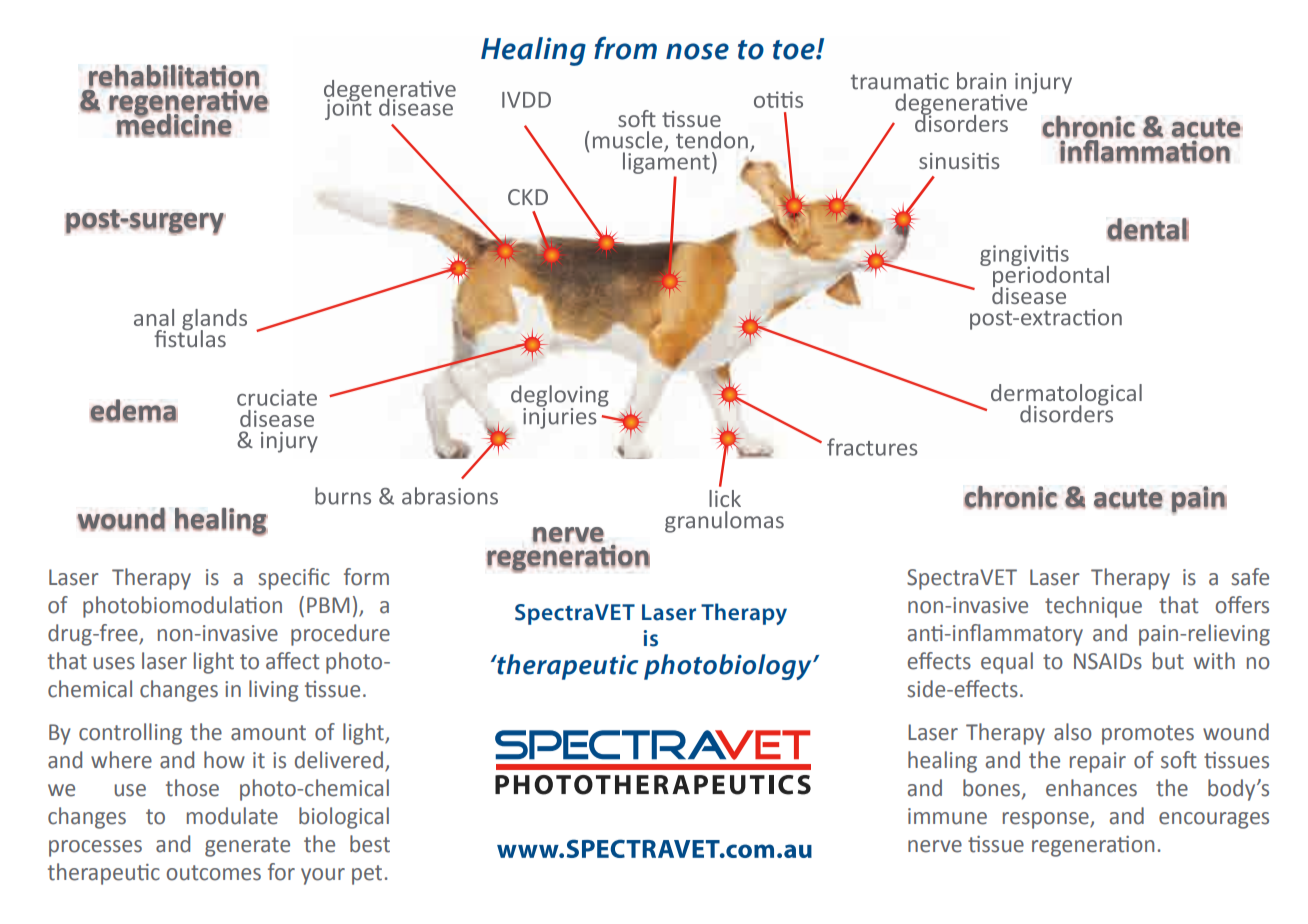 This page has width=1308, height=924. I want to click on generate, so click(247, 847).
